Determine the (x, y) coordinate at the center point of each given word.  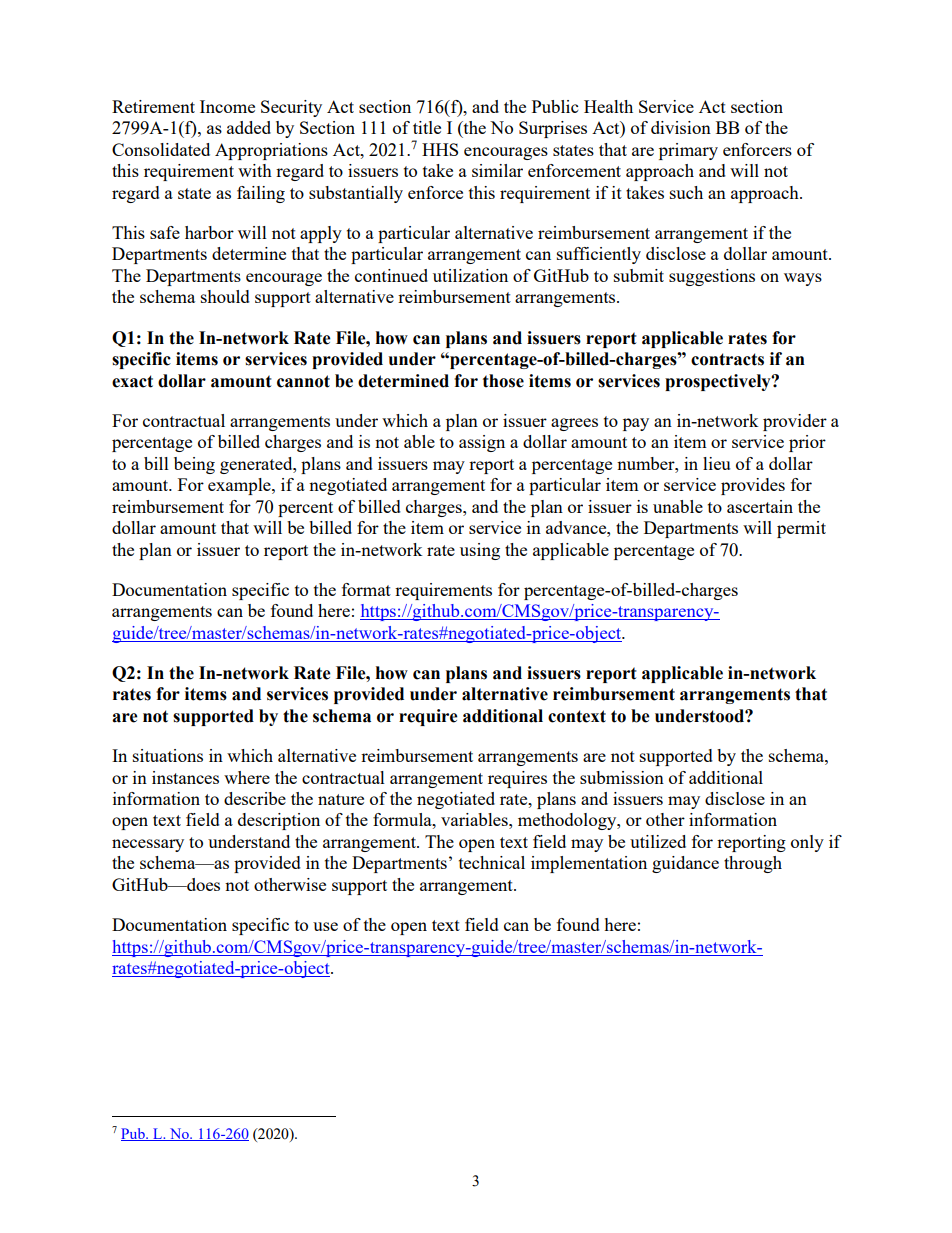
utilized (658, 841)
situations (168, 755)
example (240, 486)
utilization (470, 275)
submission (622, 777)
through (753, 864)
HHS (440, 149)
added (249, 127)
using (480, 551)
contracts (727, 359)
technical (492, 862)
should (225, 296)
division (681, 127)
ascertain (760, 506)
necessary (148, 845)
